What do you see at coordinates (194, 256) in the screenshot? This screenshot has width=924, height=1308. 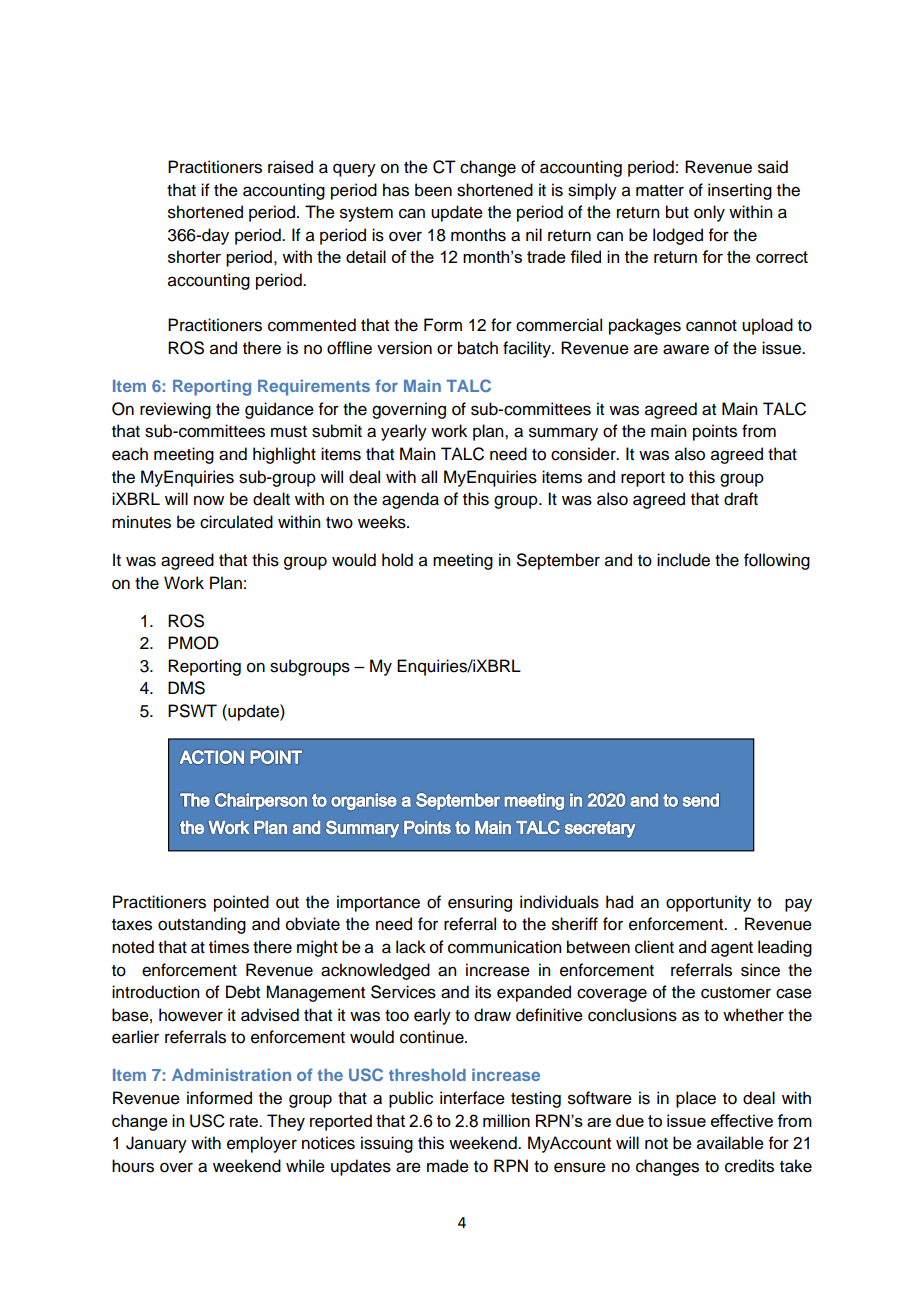 I see `shorter` at bounding box center [194, 256].
